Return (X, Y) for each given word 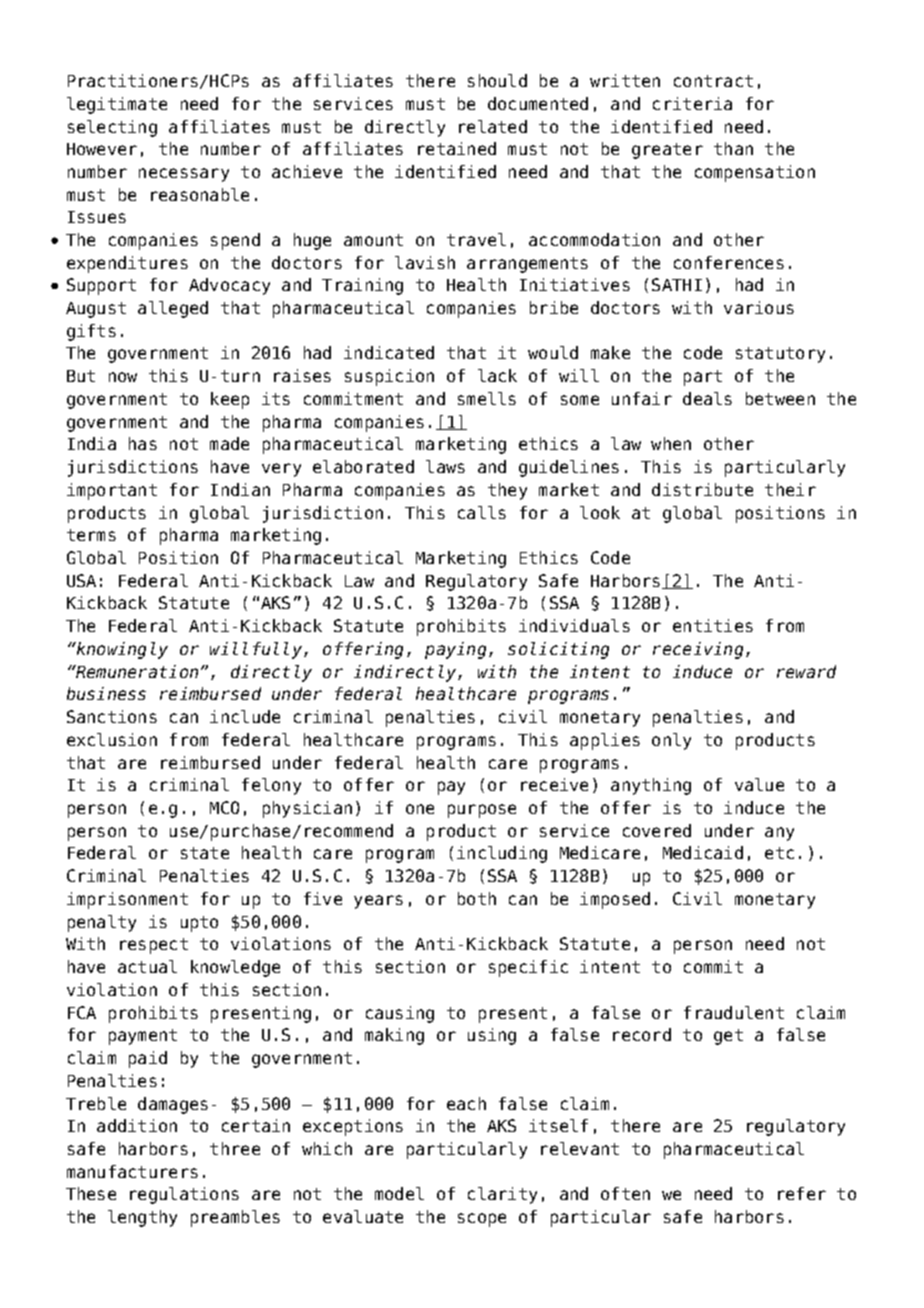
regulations (184, 1195)
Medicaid (703, 852)
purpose (482, 811)
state (205, 853)
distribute (702, 489)
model (399, 1193)
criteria (692, 103)
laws (445, 466)
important (112, 491)
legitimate (117, 105)
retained (457, 148)
